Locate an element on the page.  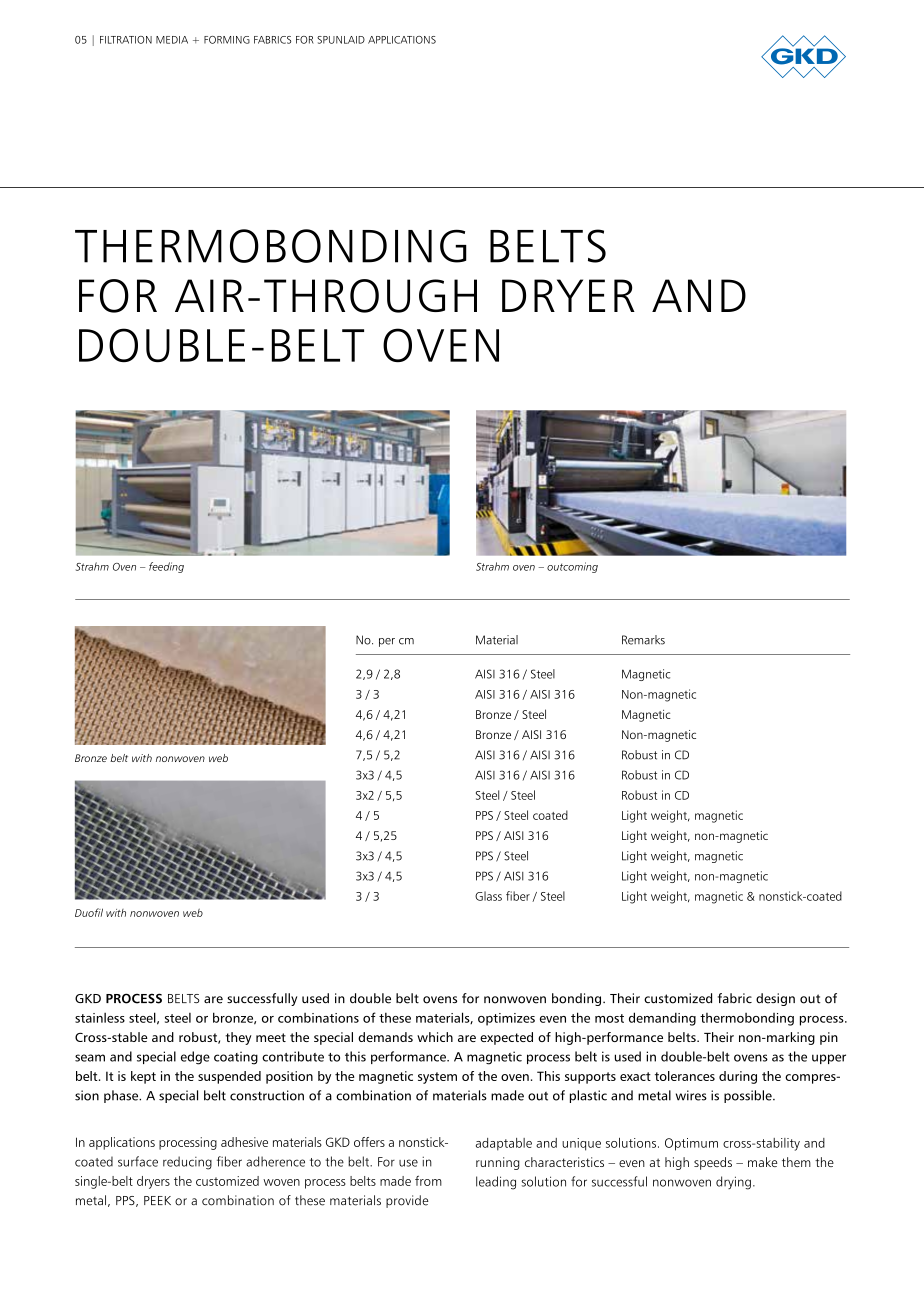
FORMING is located at coordinates (227, 40).
